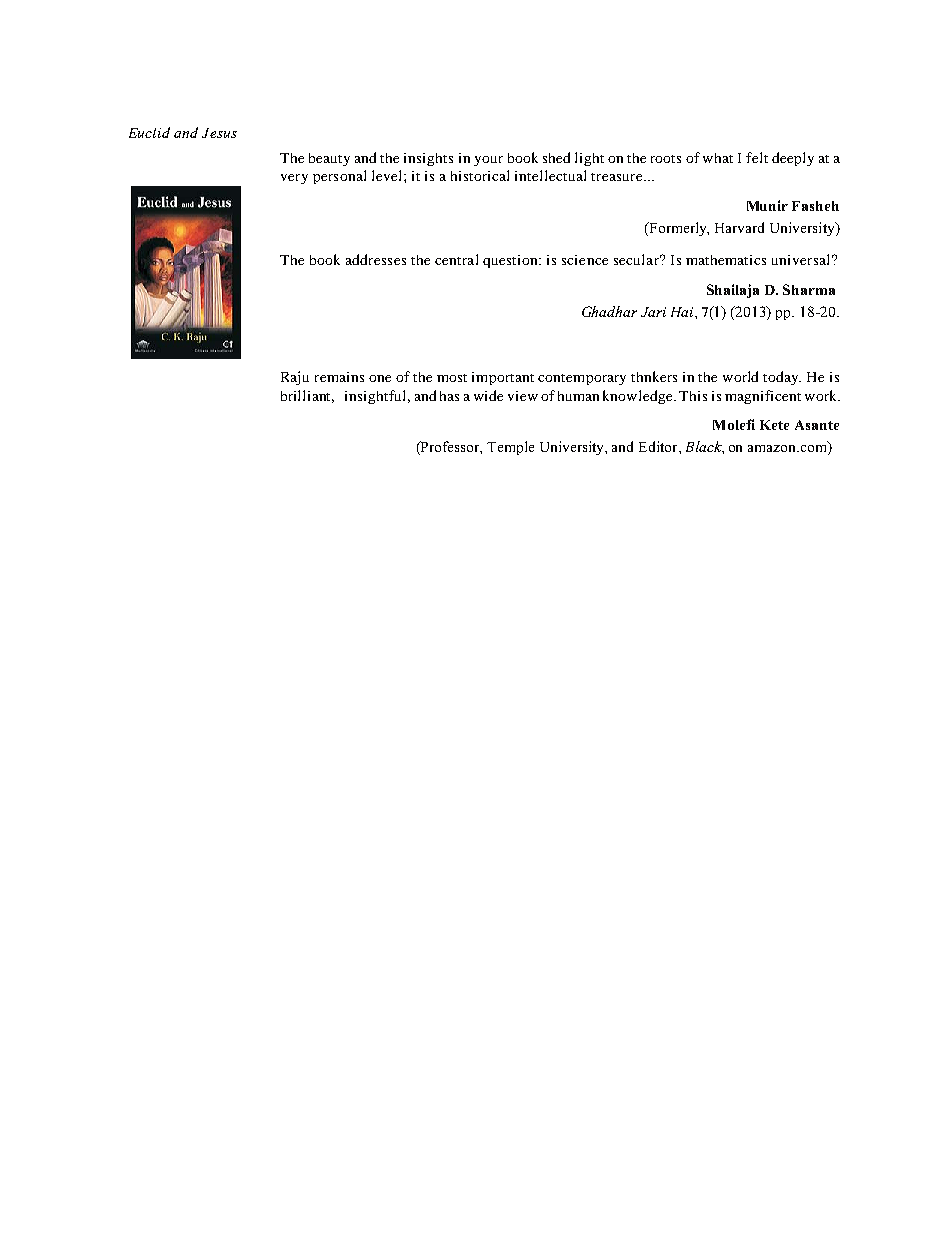 This document has width=952, height=1233. What do you see at coordinates (488, 161) in the document?
I see `your` at bounding box center [488, 161].
